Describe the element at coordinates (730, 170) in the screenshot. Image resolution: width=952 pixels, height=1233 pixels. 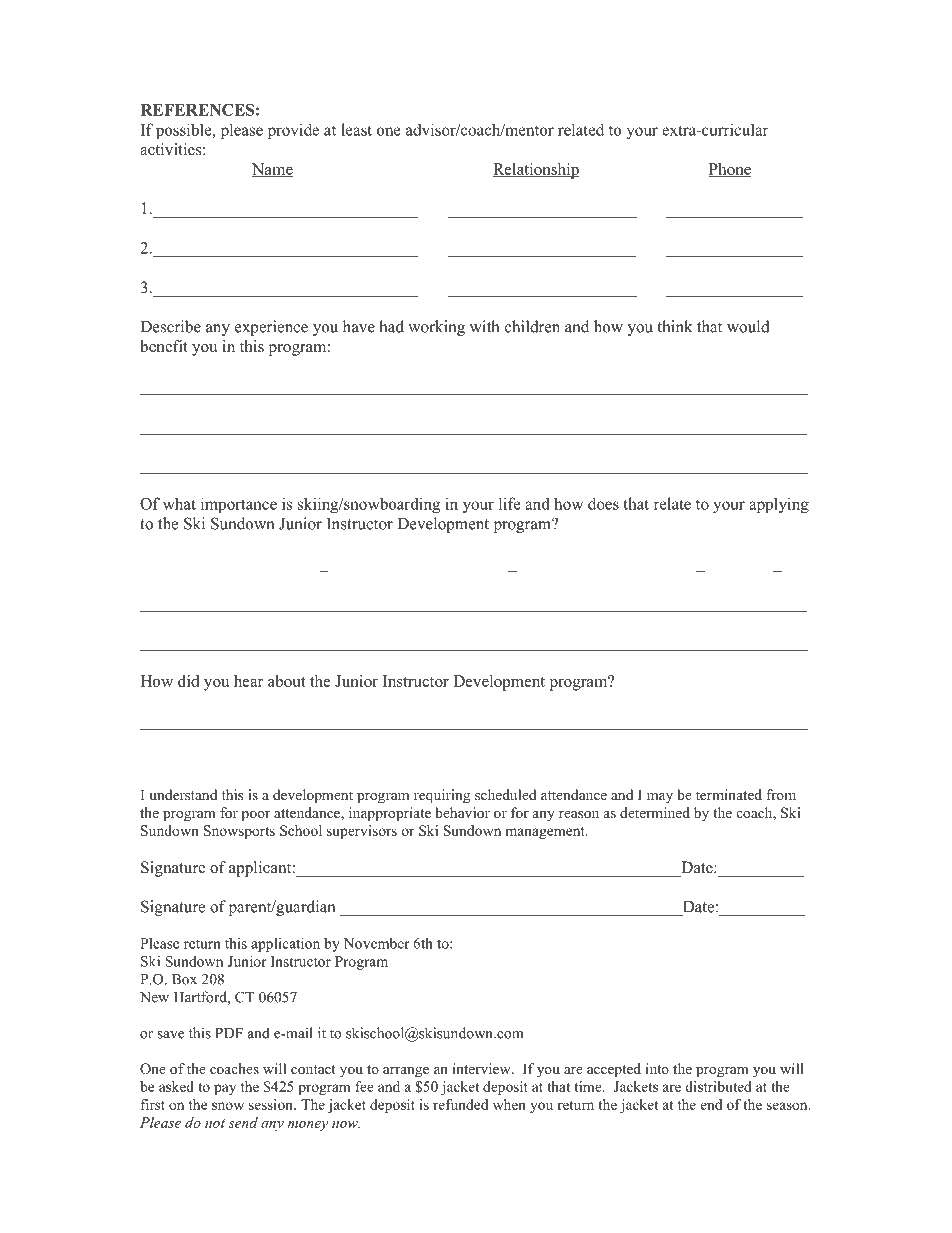
I see `Phone` at that location.
